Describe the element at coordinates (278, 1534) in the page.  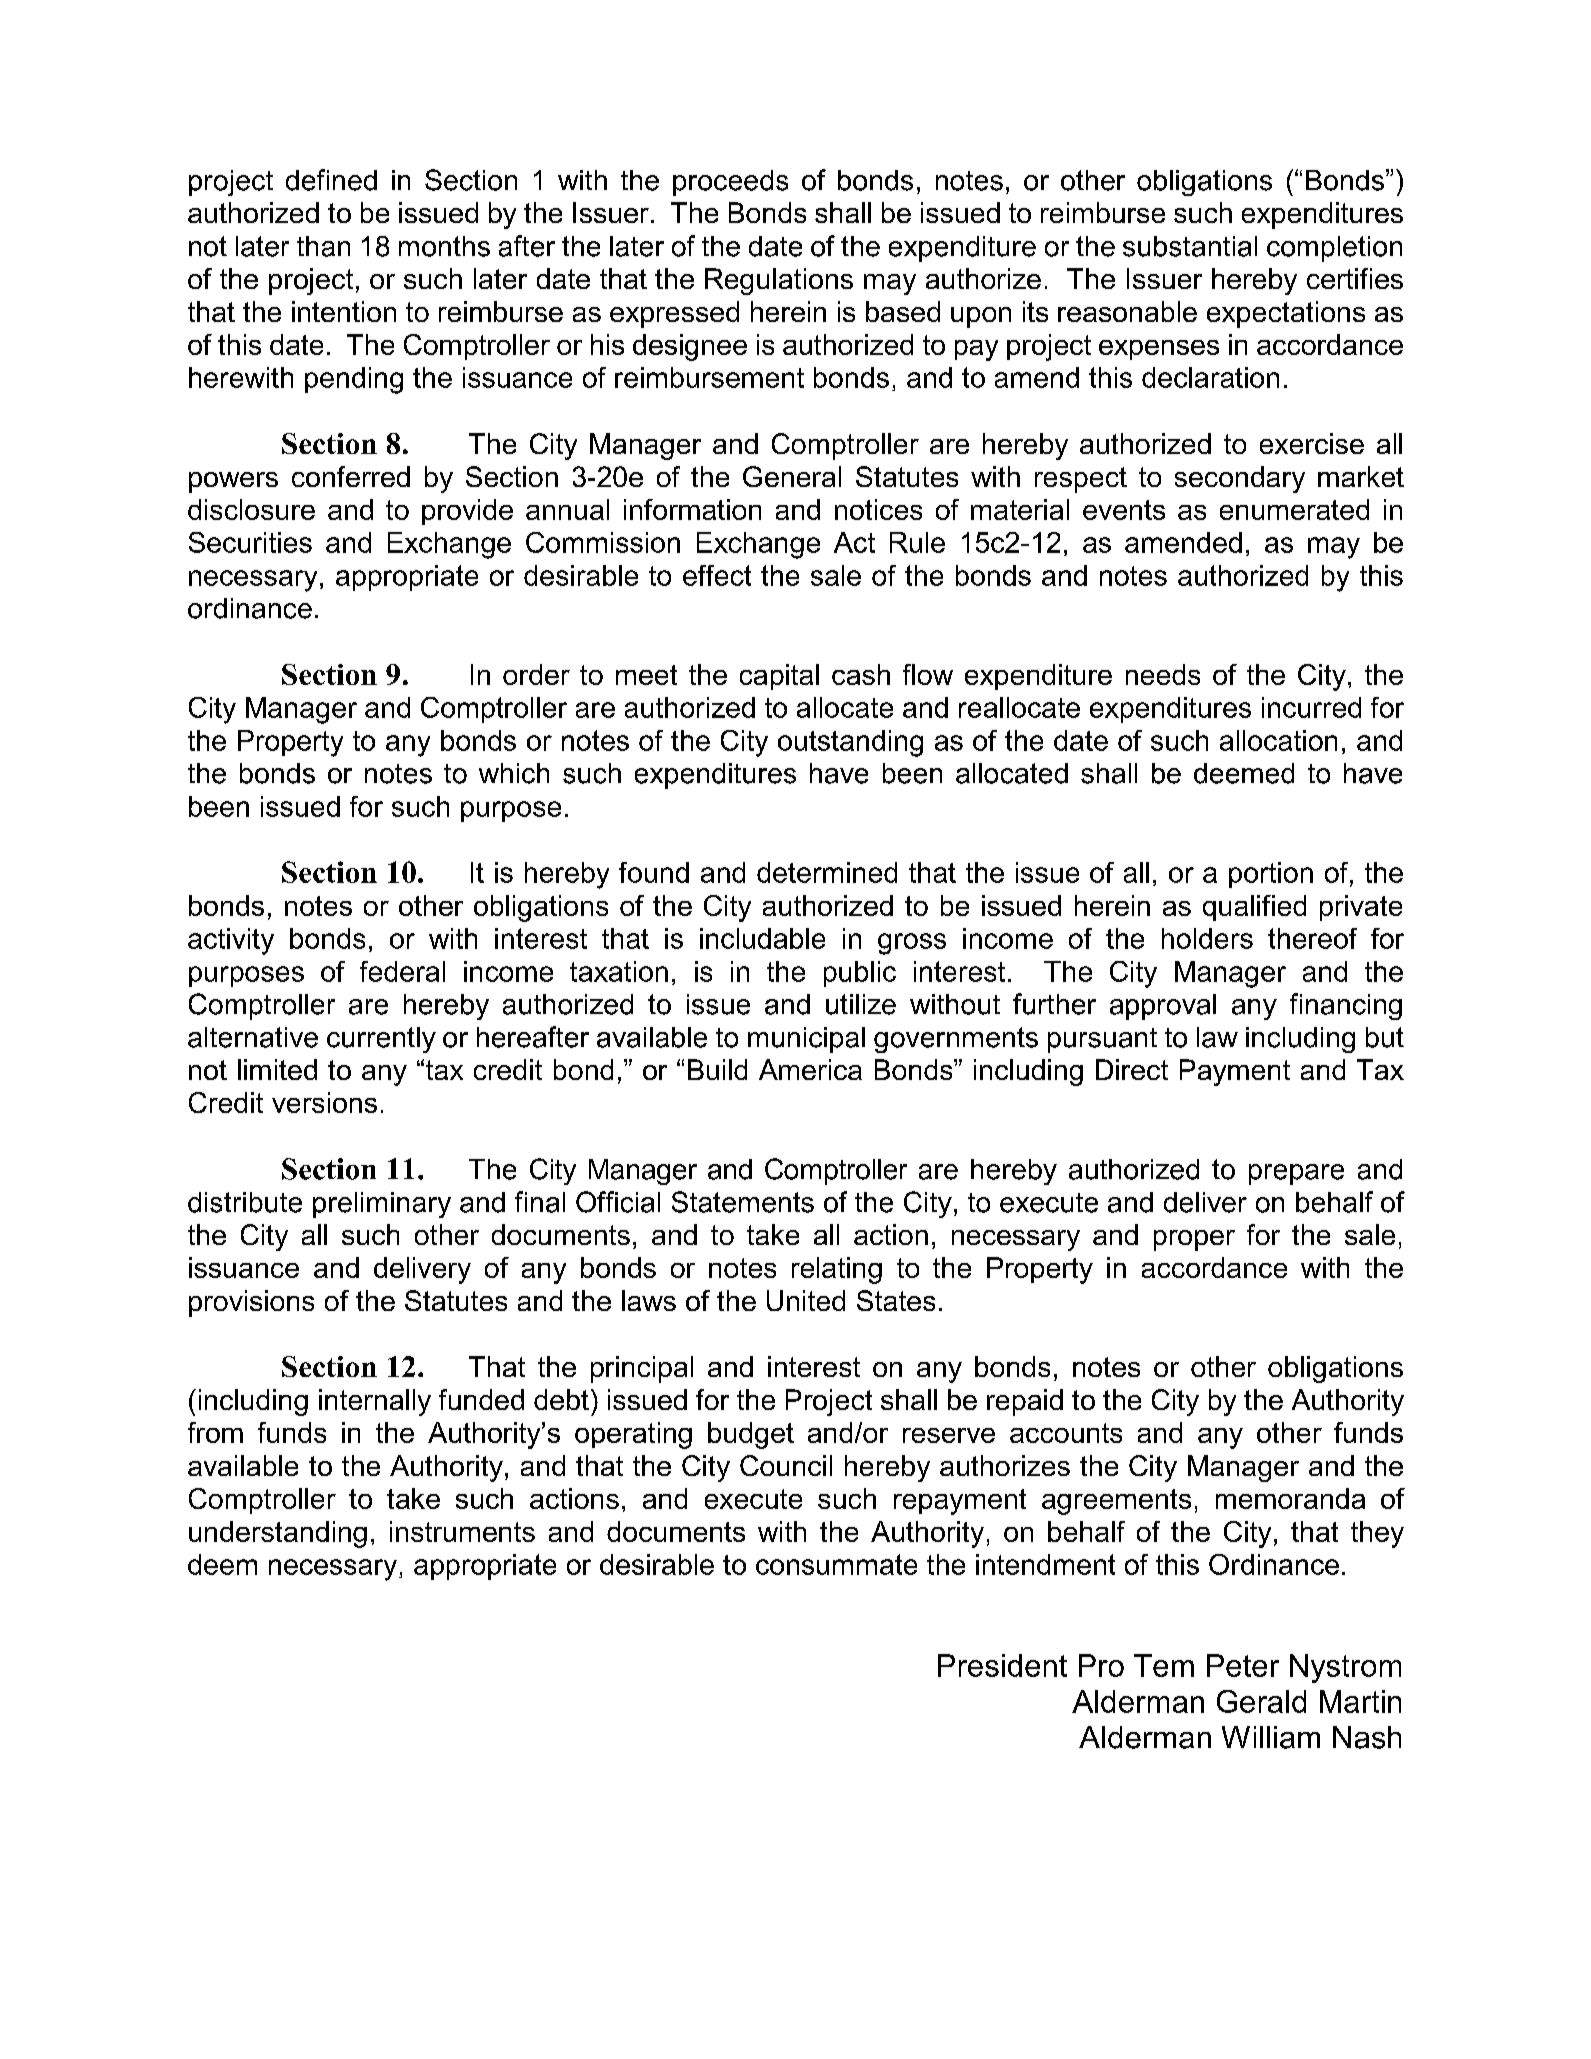
I see `understanding` at that location.
